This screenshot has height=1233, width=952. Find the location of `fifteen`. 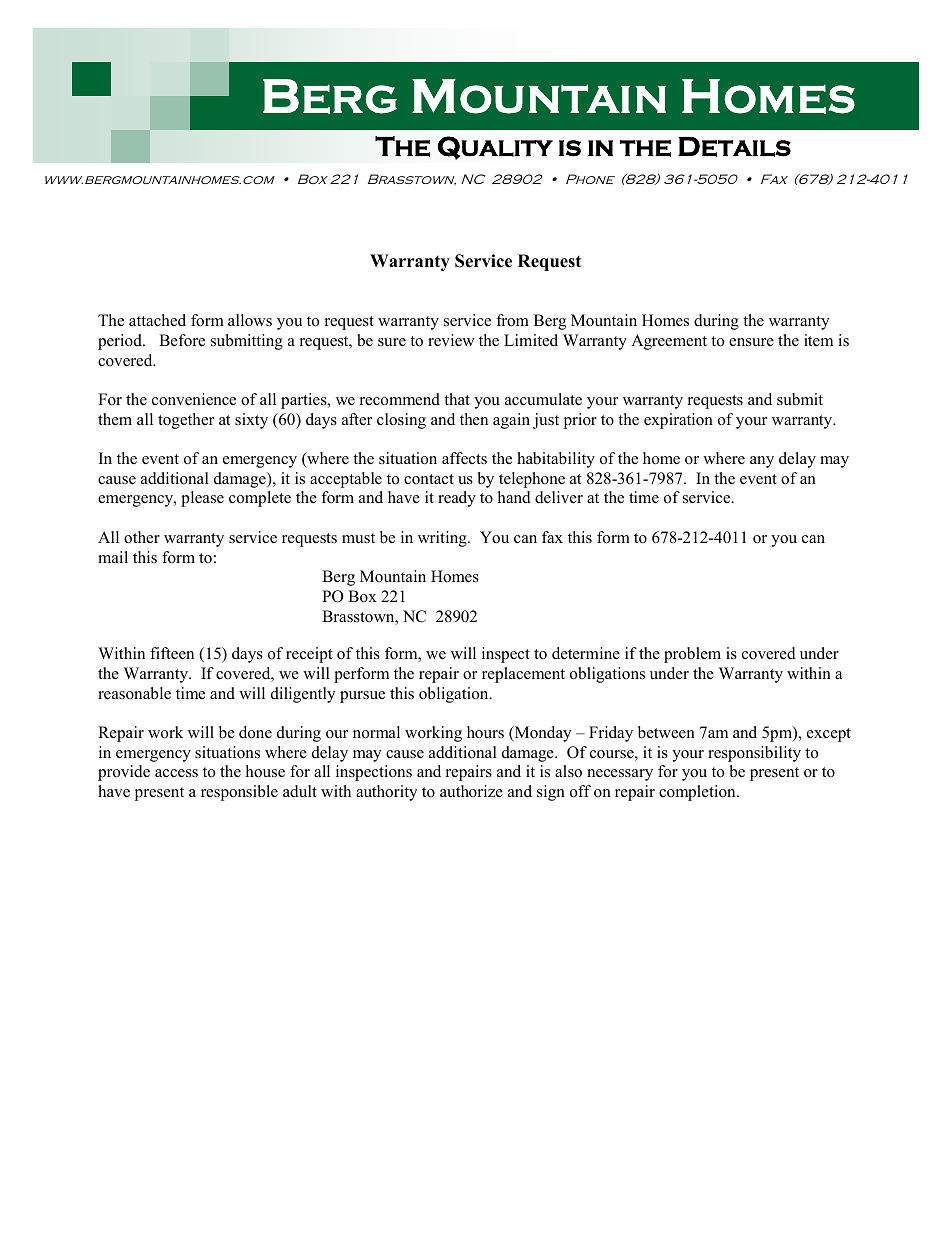

fifteen is located at coordinates (172, 653).
